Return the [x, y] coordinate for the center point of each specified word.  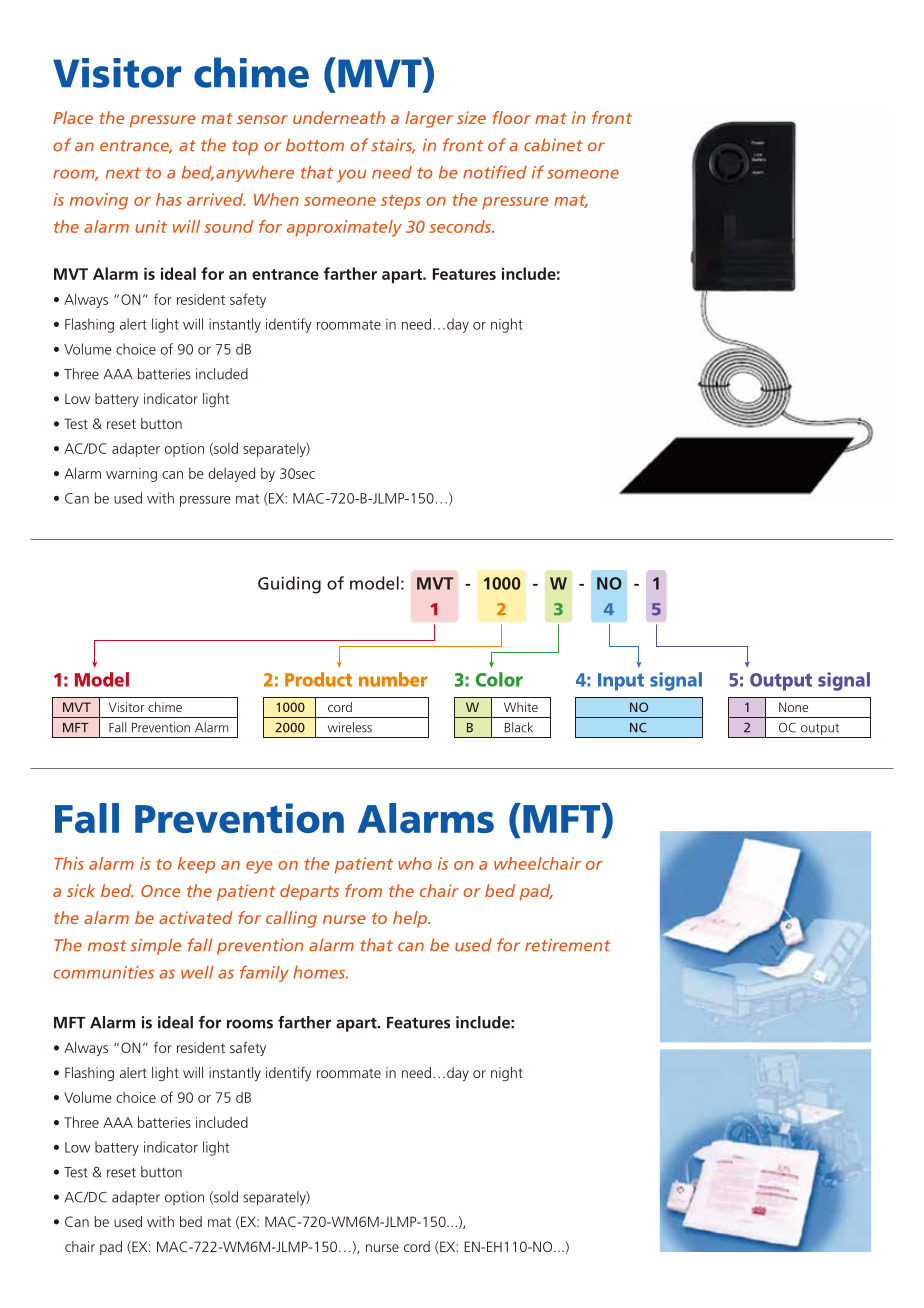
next [123, 173]
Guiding [289, 585]
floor [511, 117]
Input [621, 682]
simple [155, 946]
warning [131, 475]
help [411, 919]
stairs [393, 146]
